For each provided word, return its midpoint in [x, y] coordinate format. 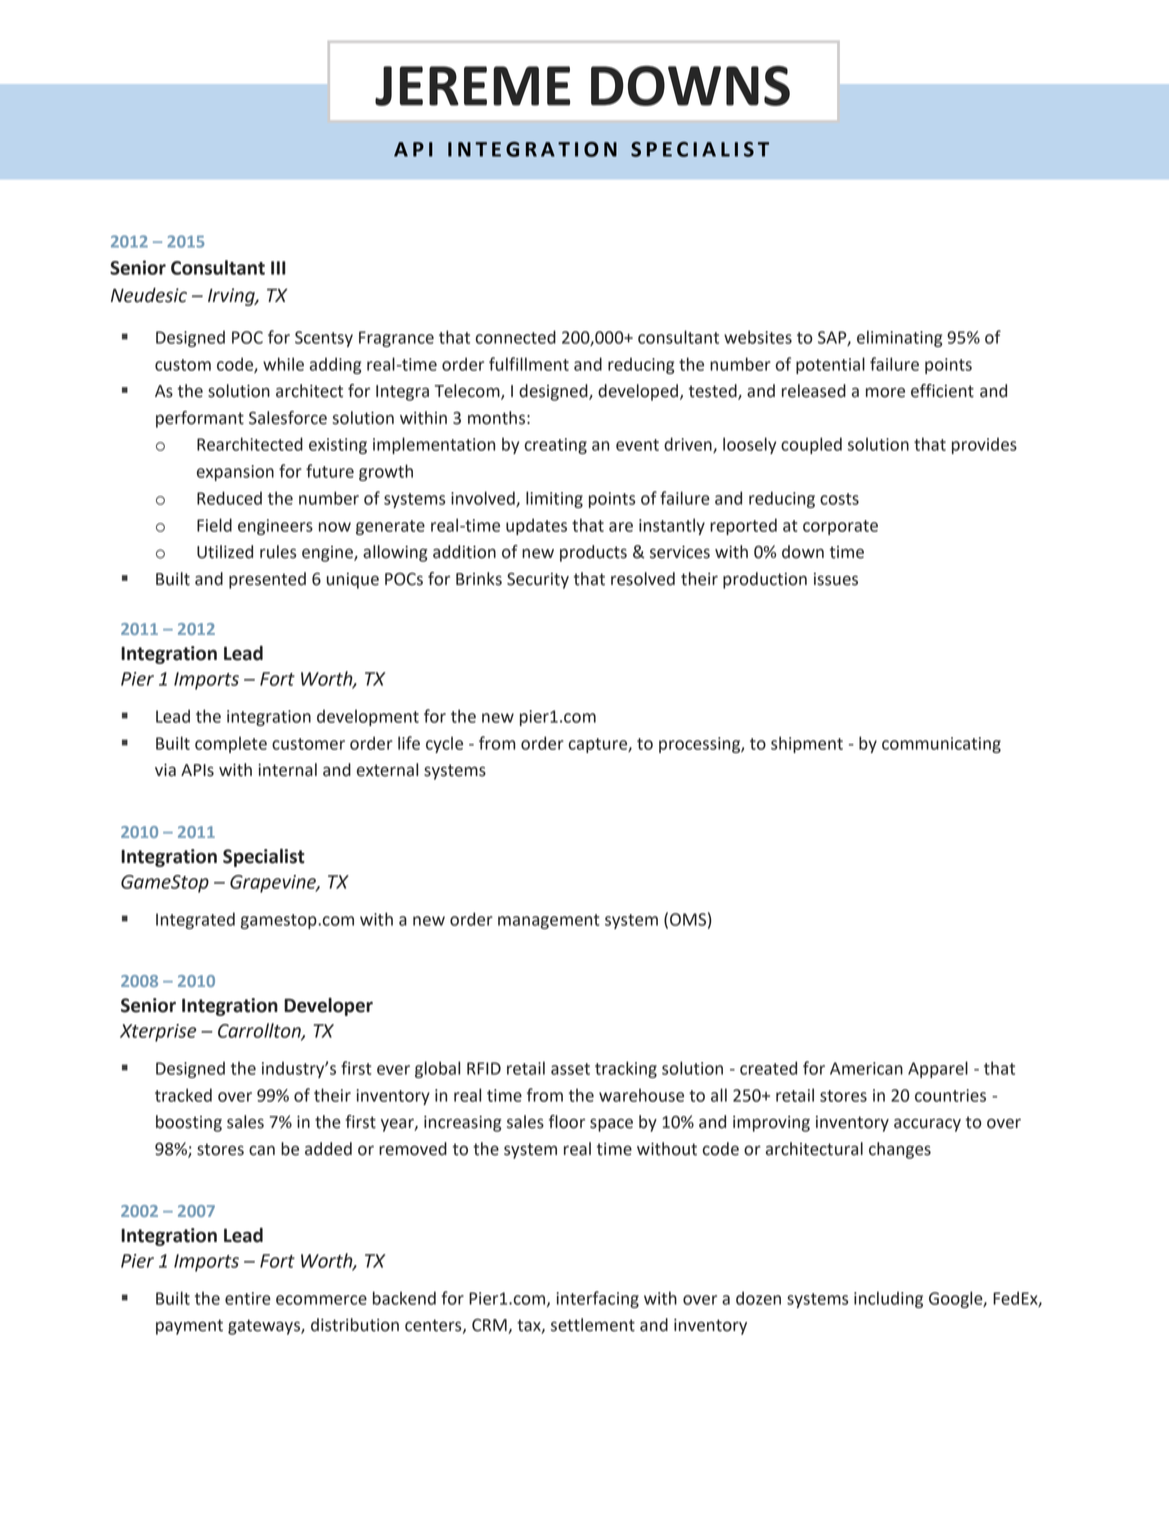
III [278, 268]
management [549, 921]
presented [267, 580]
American [866, 1068]
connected [516, 337]
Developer [328, 1007]
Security [538, 580]
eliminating [899, 338]
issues [836, 579]
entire [248, 1298]
